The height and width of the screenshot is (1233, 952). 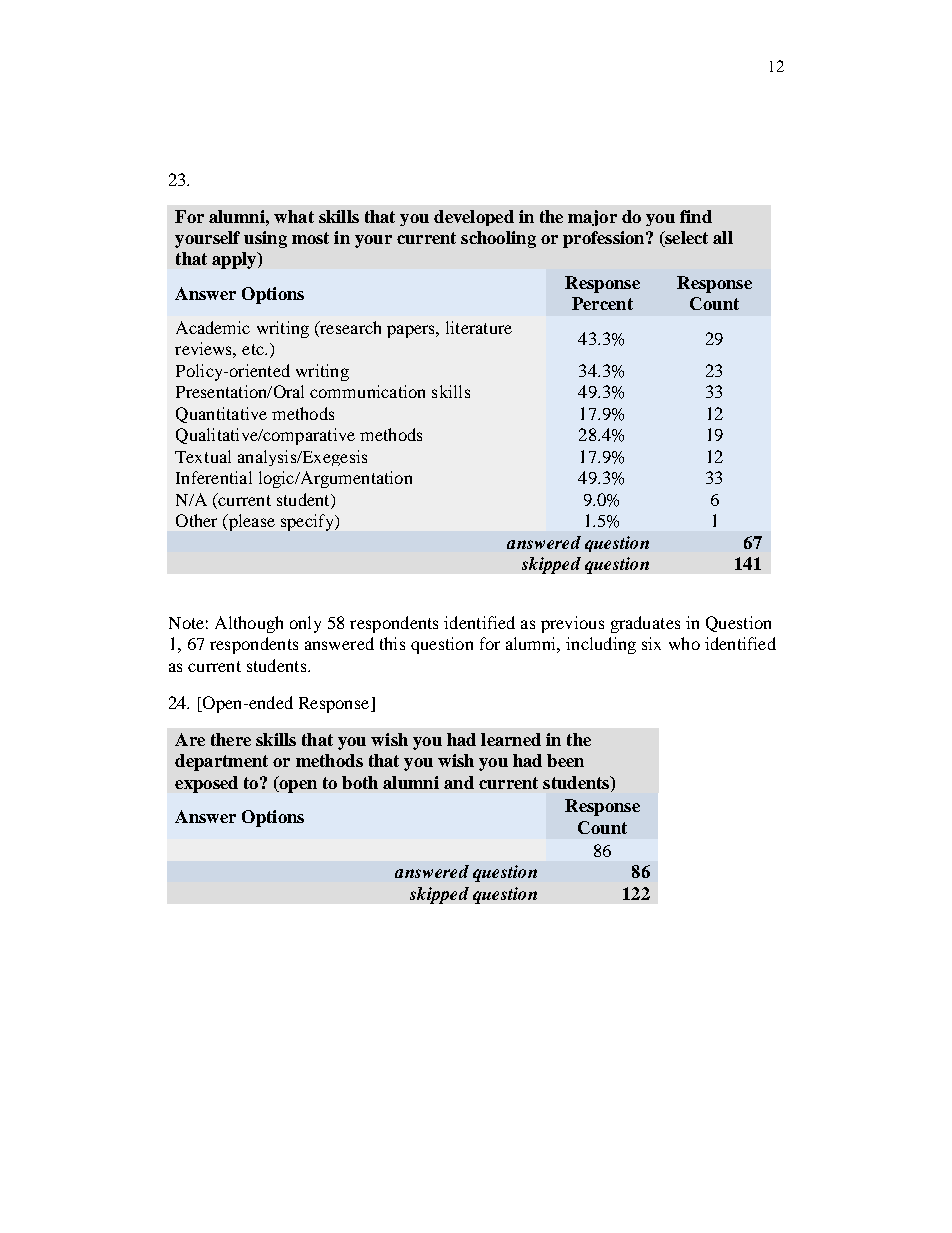 I want to click on Percent, so click(x=602, y=303).
